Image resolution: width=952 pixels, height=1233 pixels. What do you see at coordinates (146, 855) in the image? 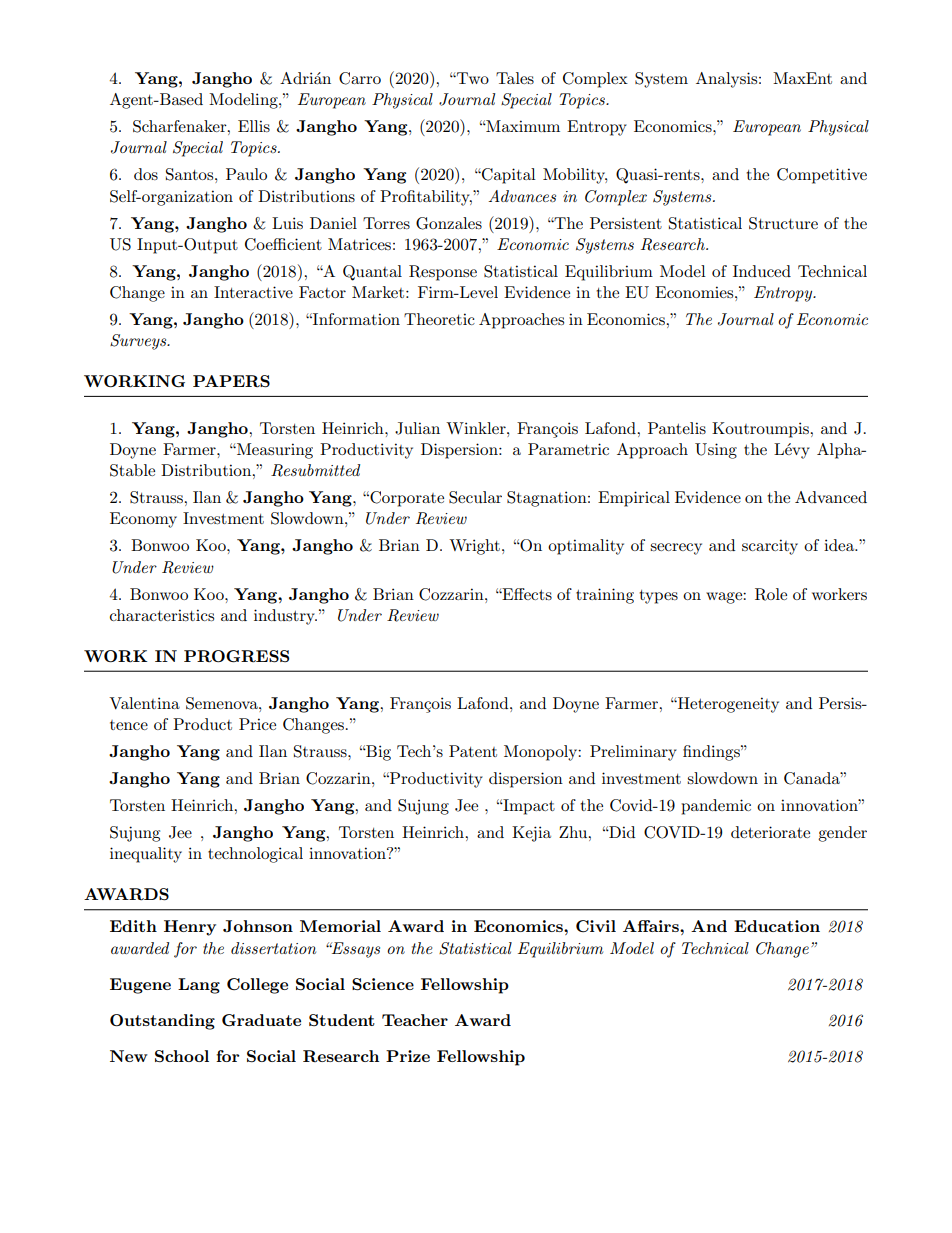
I see `inequality` at bounding box center [146, 855].
